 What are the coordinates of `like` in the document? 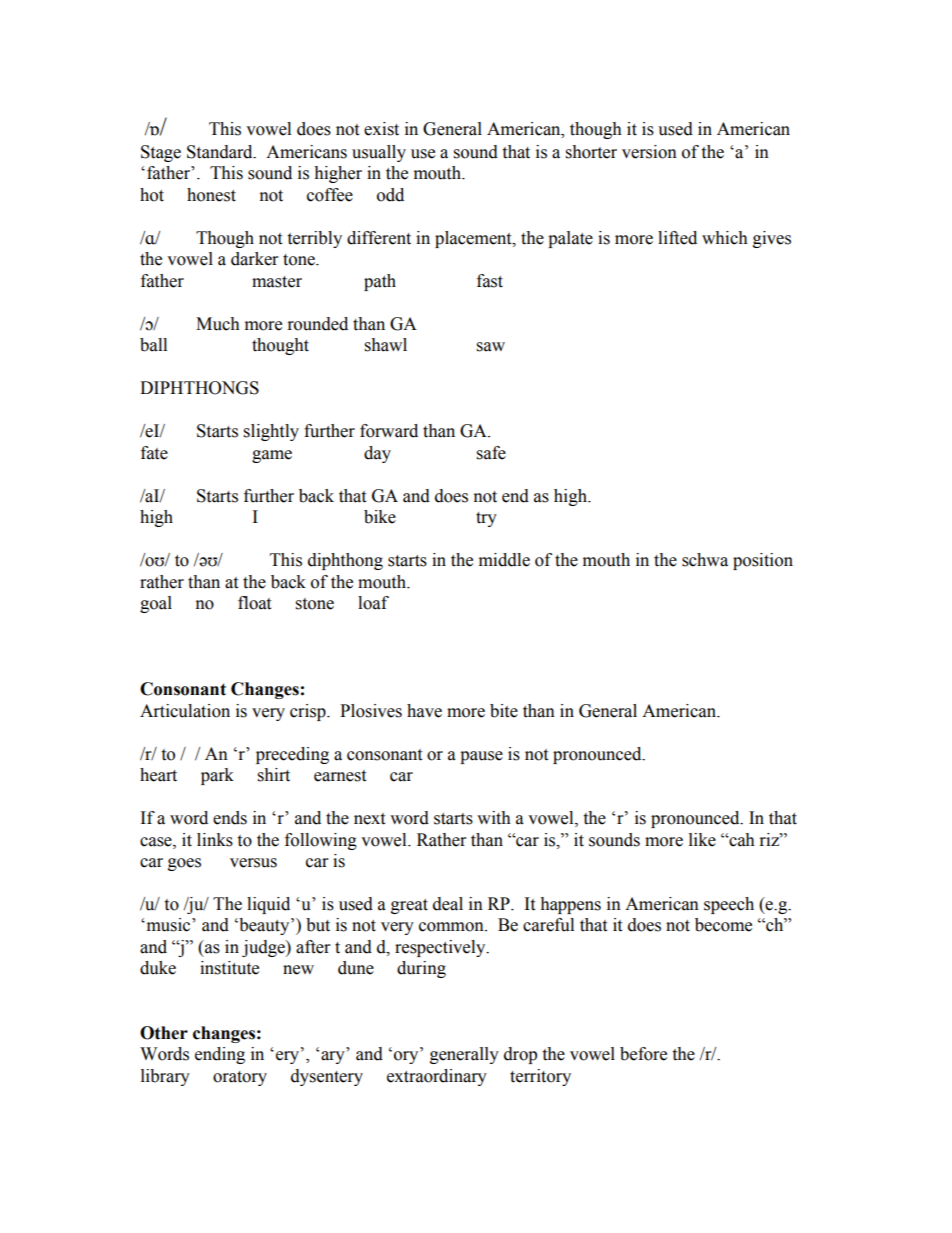 It's located at (702, 840).
